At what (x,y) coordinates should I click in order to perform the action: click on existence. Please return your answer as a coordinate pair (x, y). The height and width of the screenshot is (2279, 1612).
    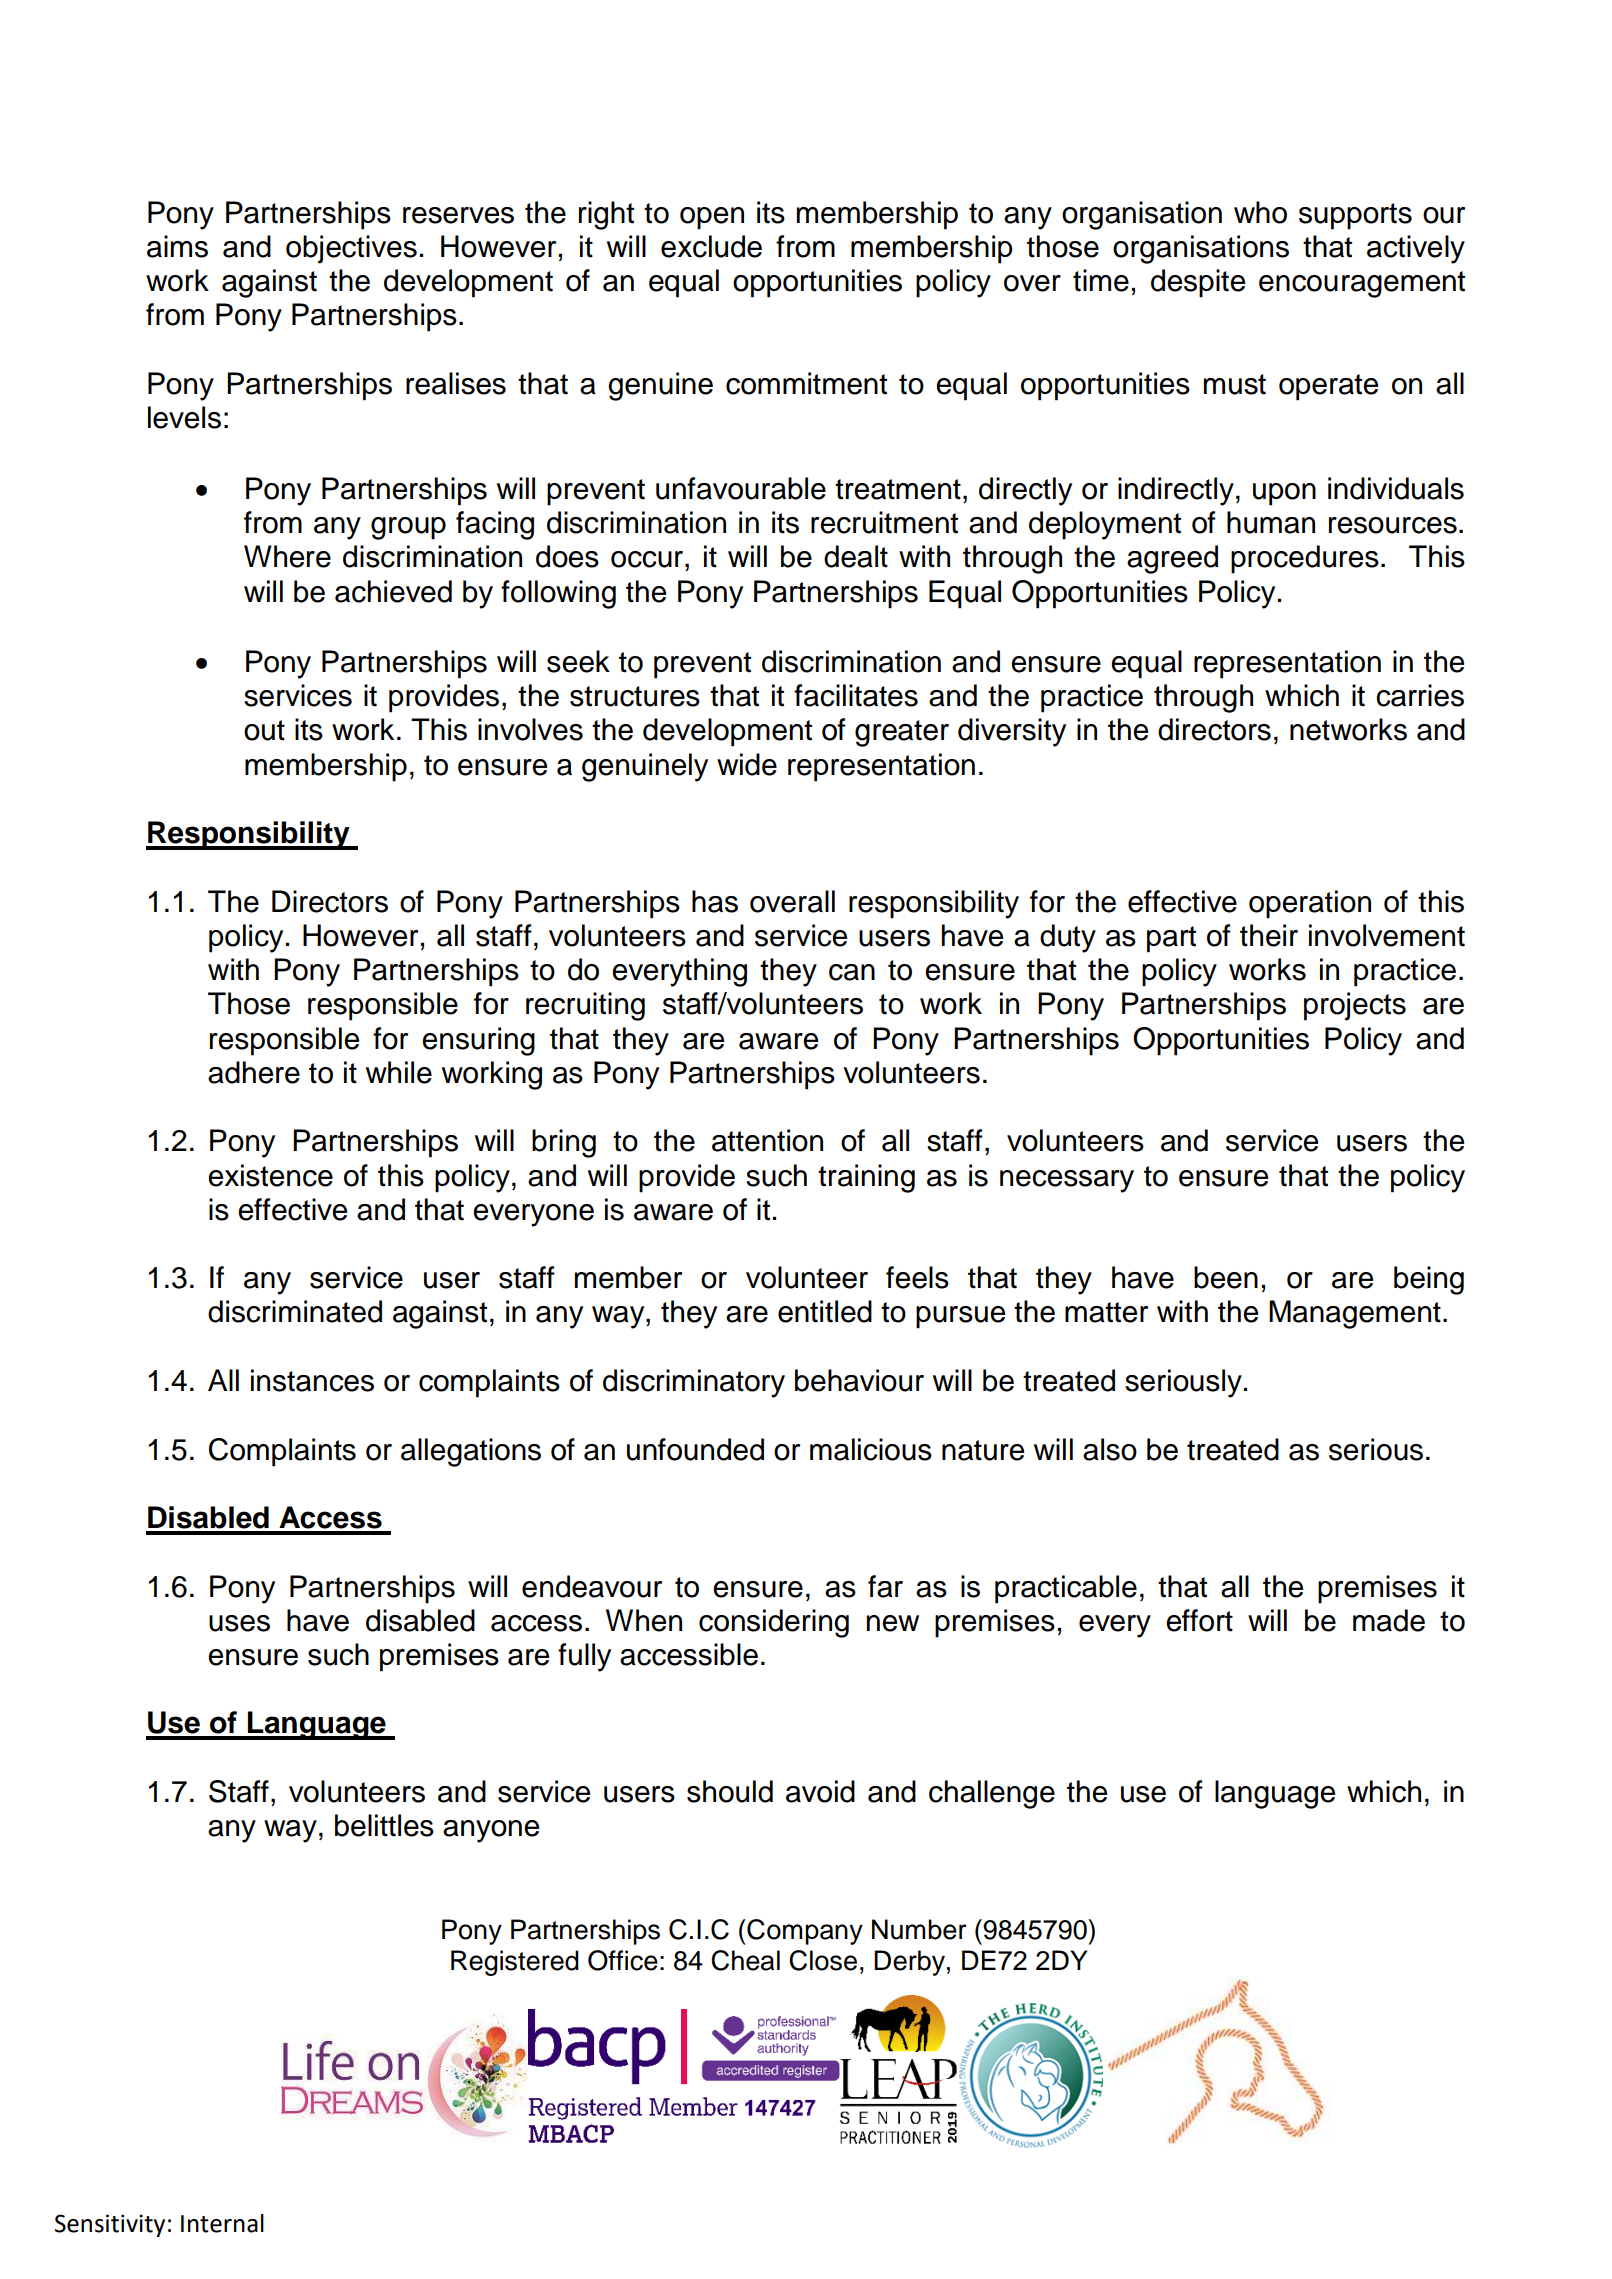
    Looking at the image, I should click on (270, 1175).
